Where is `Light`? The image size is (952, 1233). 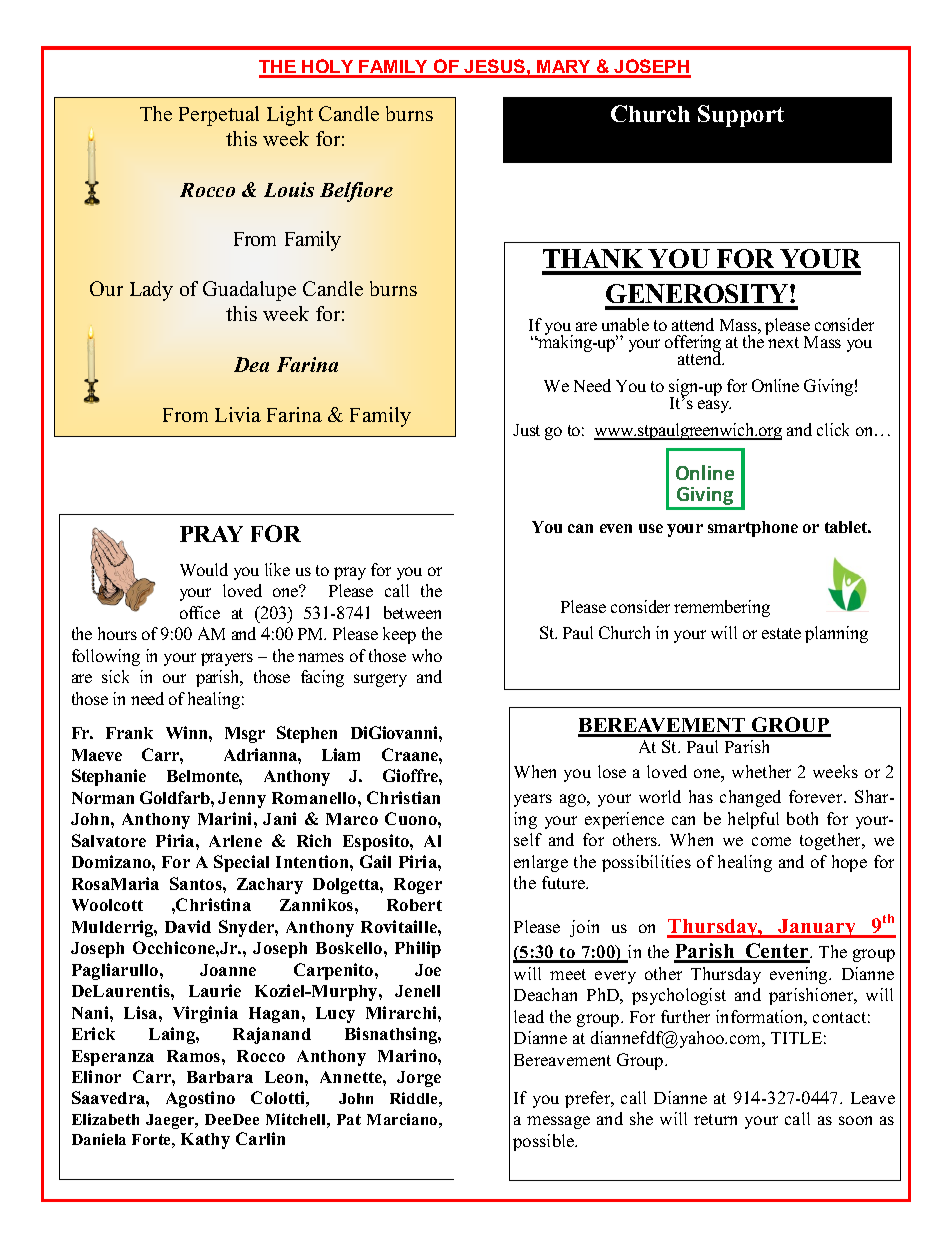
Light is located at coordinates (290, 116).
